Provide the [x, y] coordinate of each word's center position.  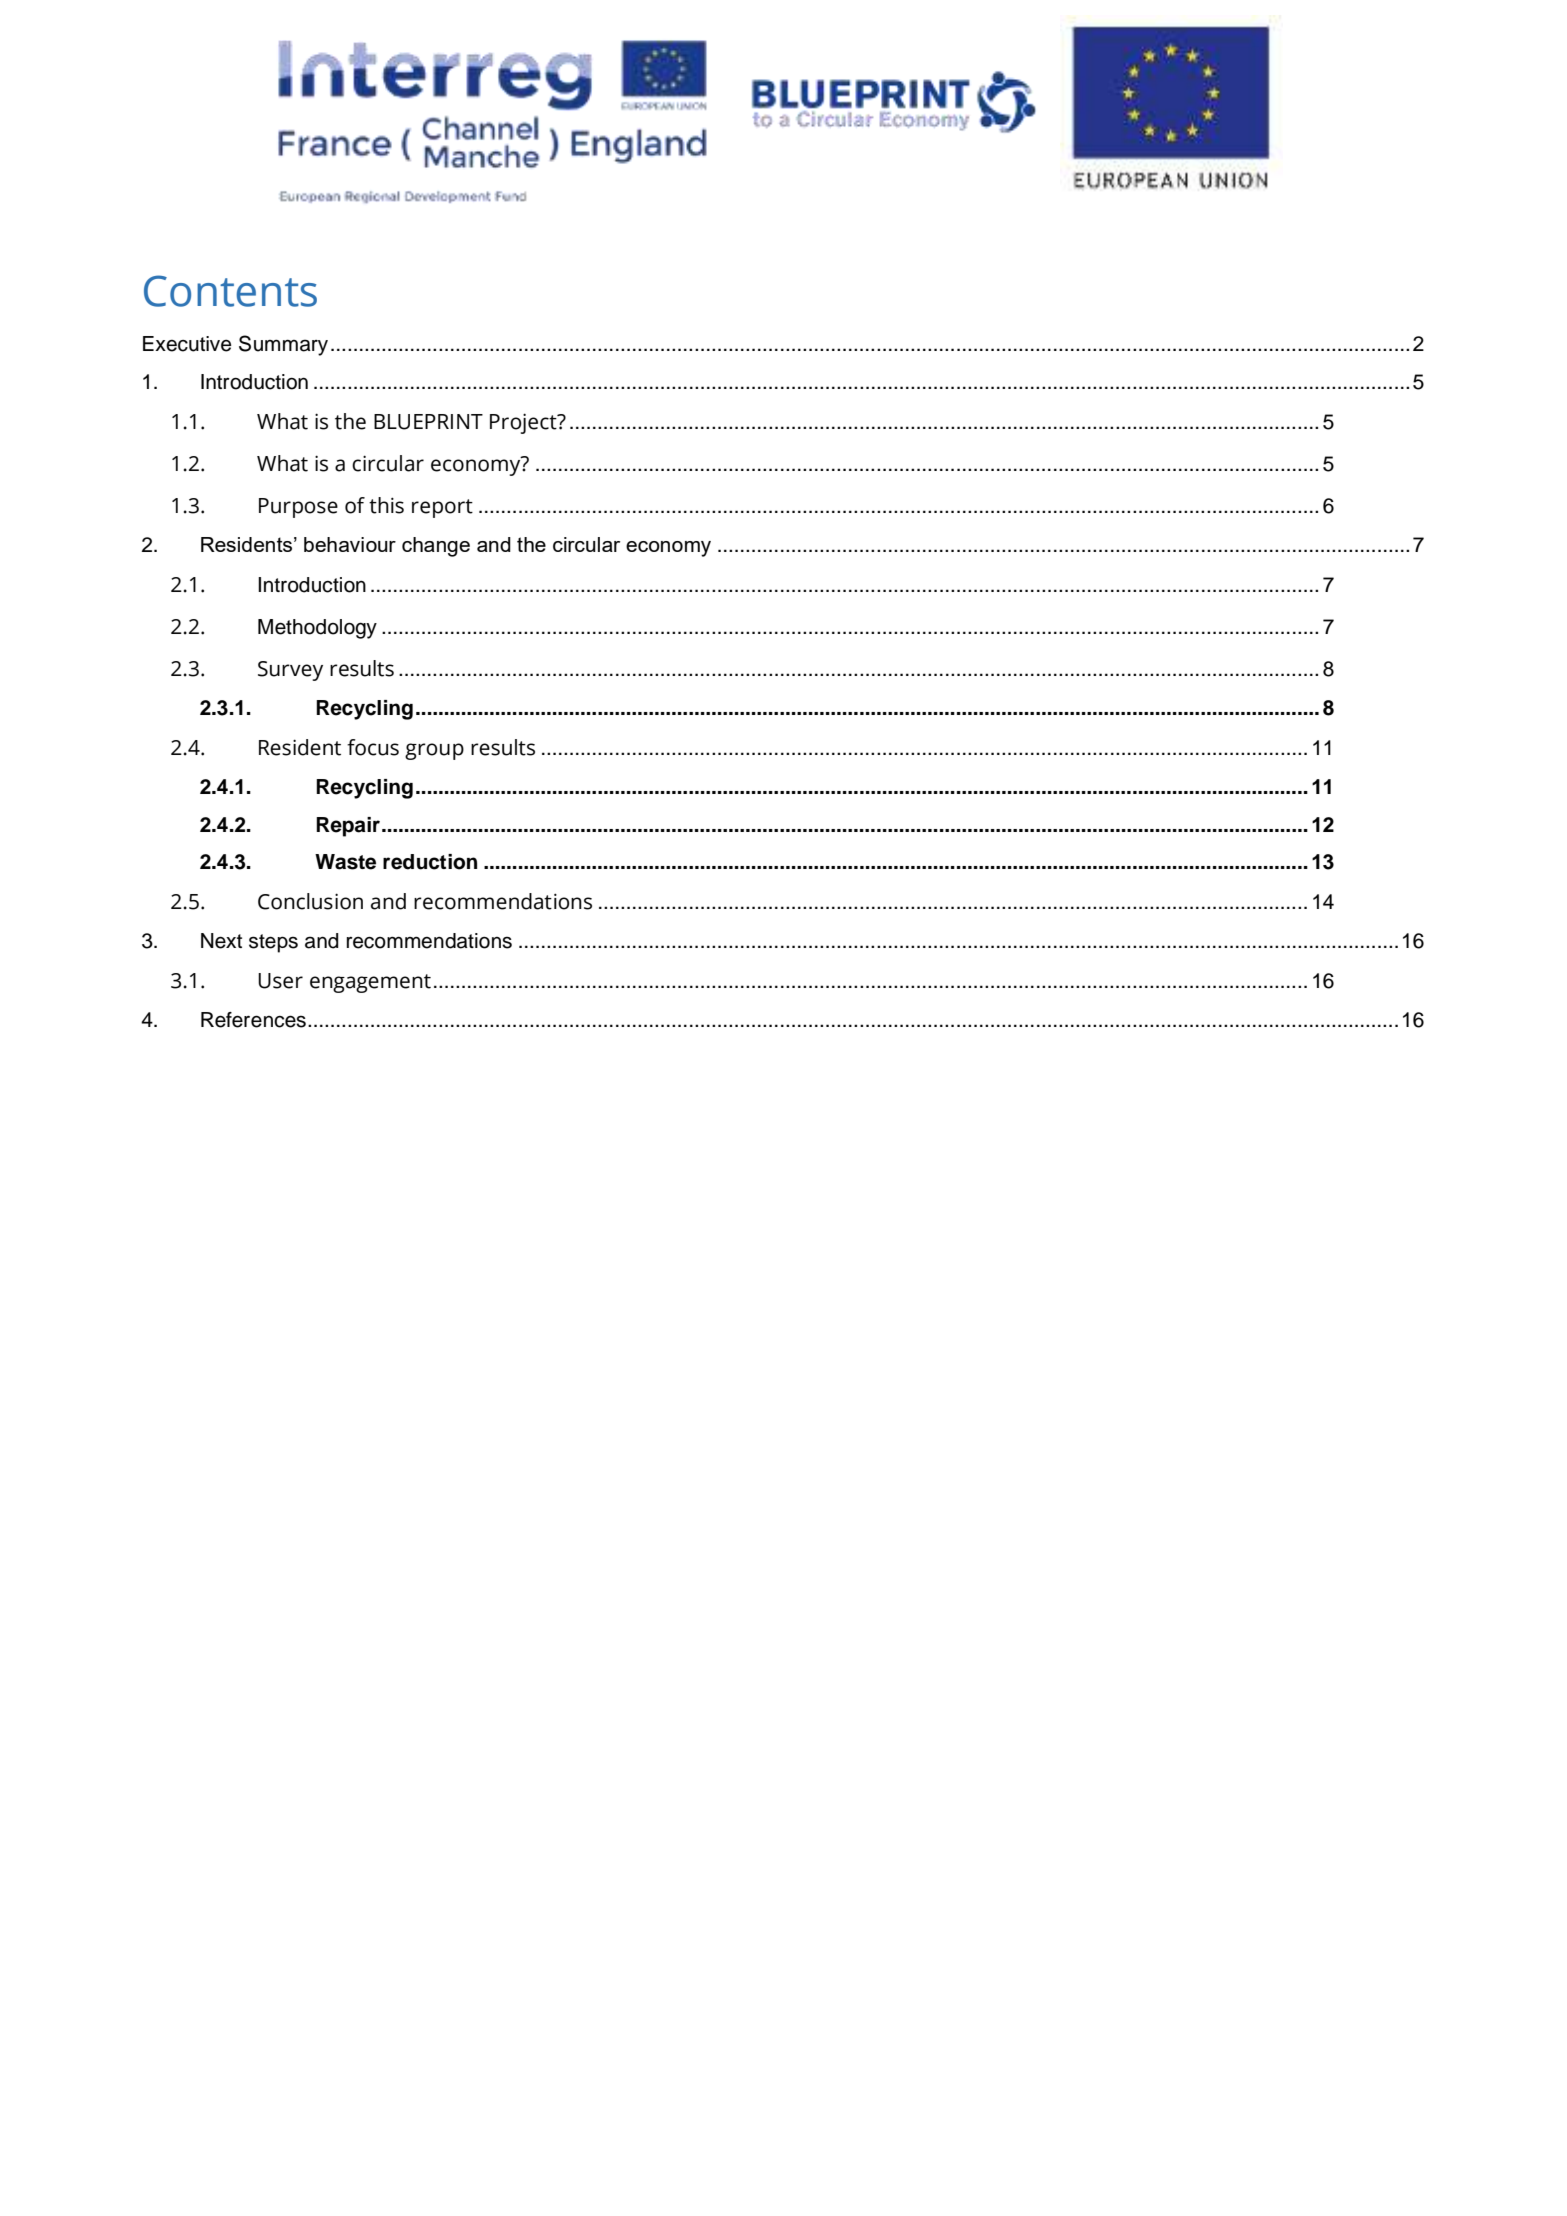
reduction [430, 862]
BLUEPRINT [428, 422]
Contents [230, 291]
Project [524, 423]
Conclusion [310, 901]
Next [221, 941]
